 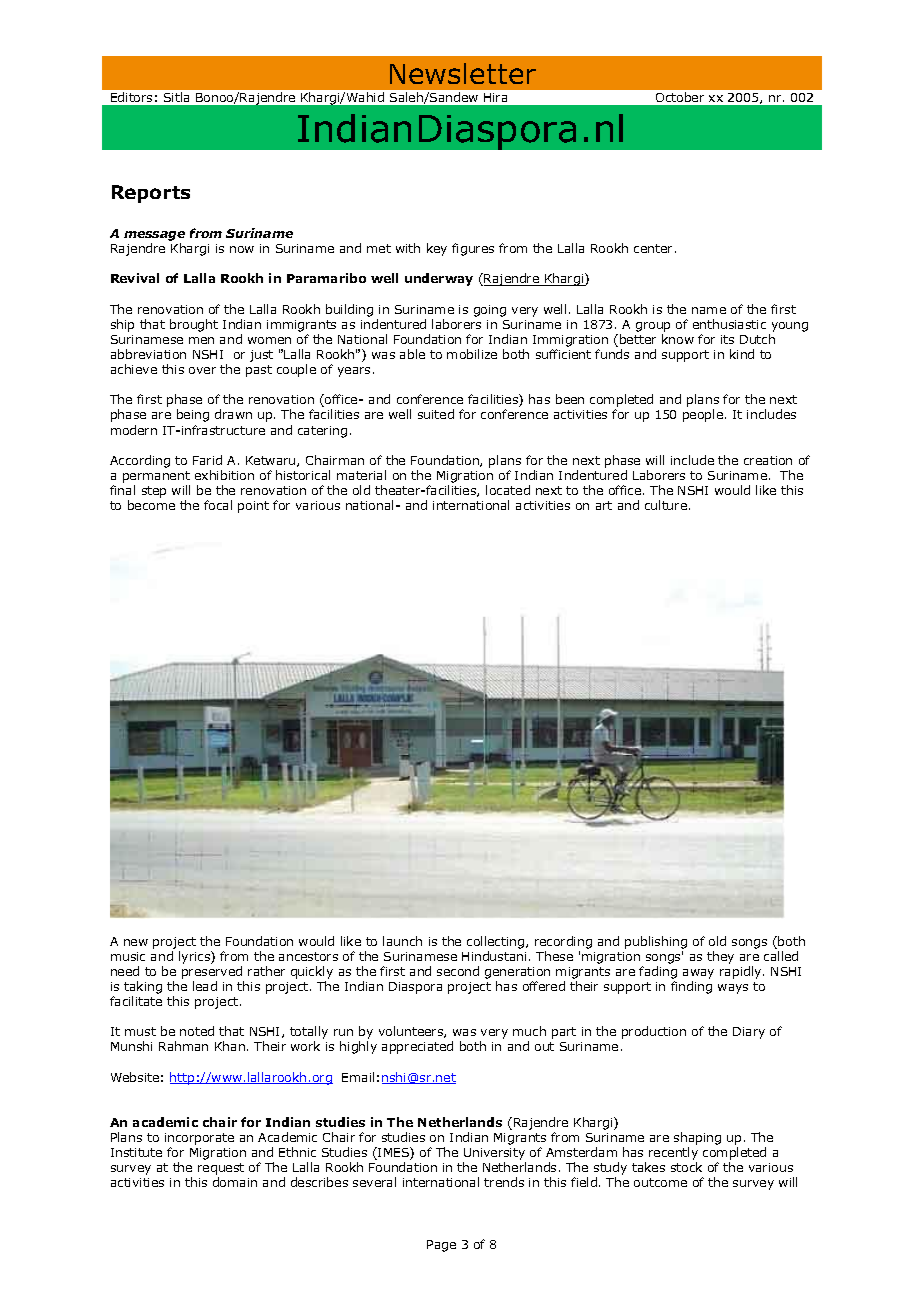 What do you see at coordinates (463, 73) in the screenshot?
I see `Newsletter` at bounding box center [463, 73].
